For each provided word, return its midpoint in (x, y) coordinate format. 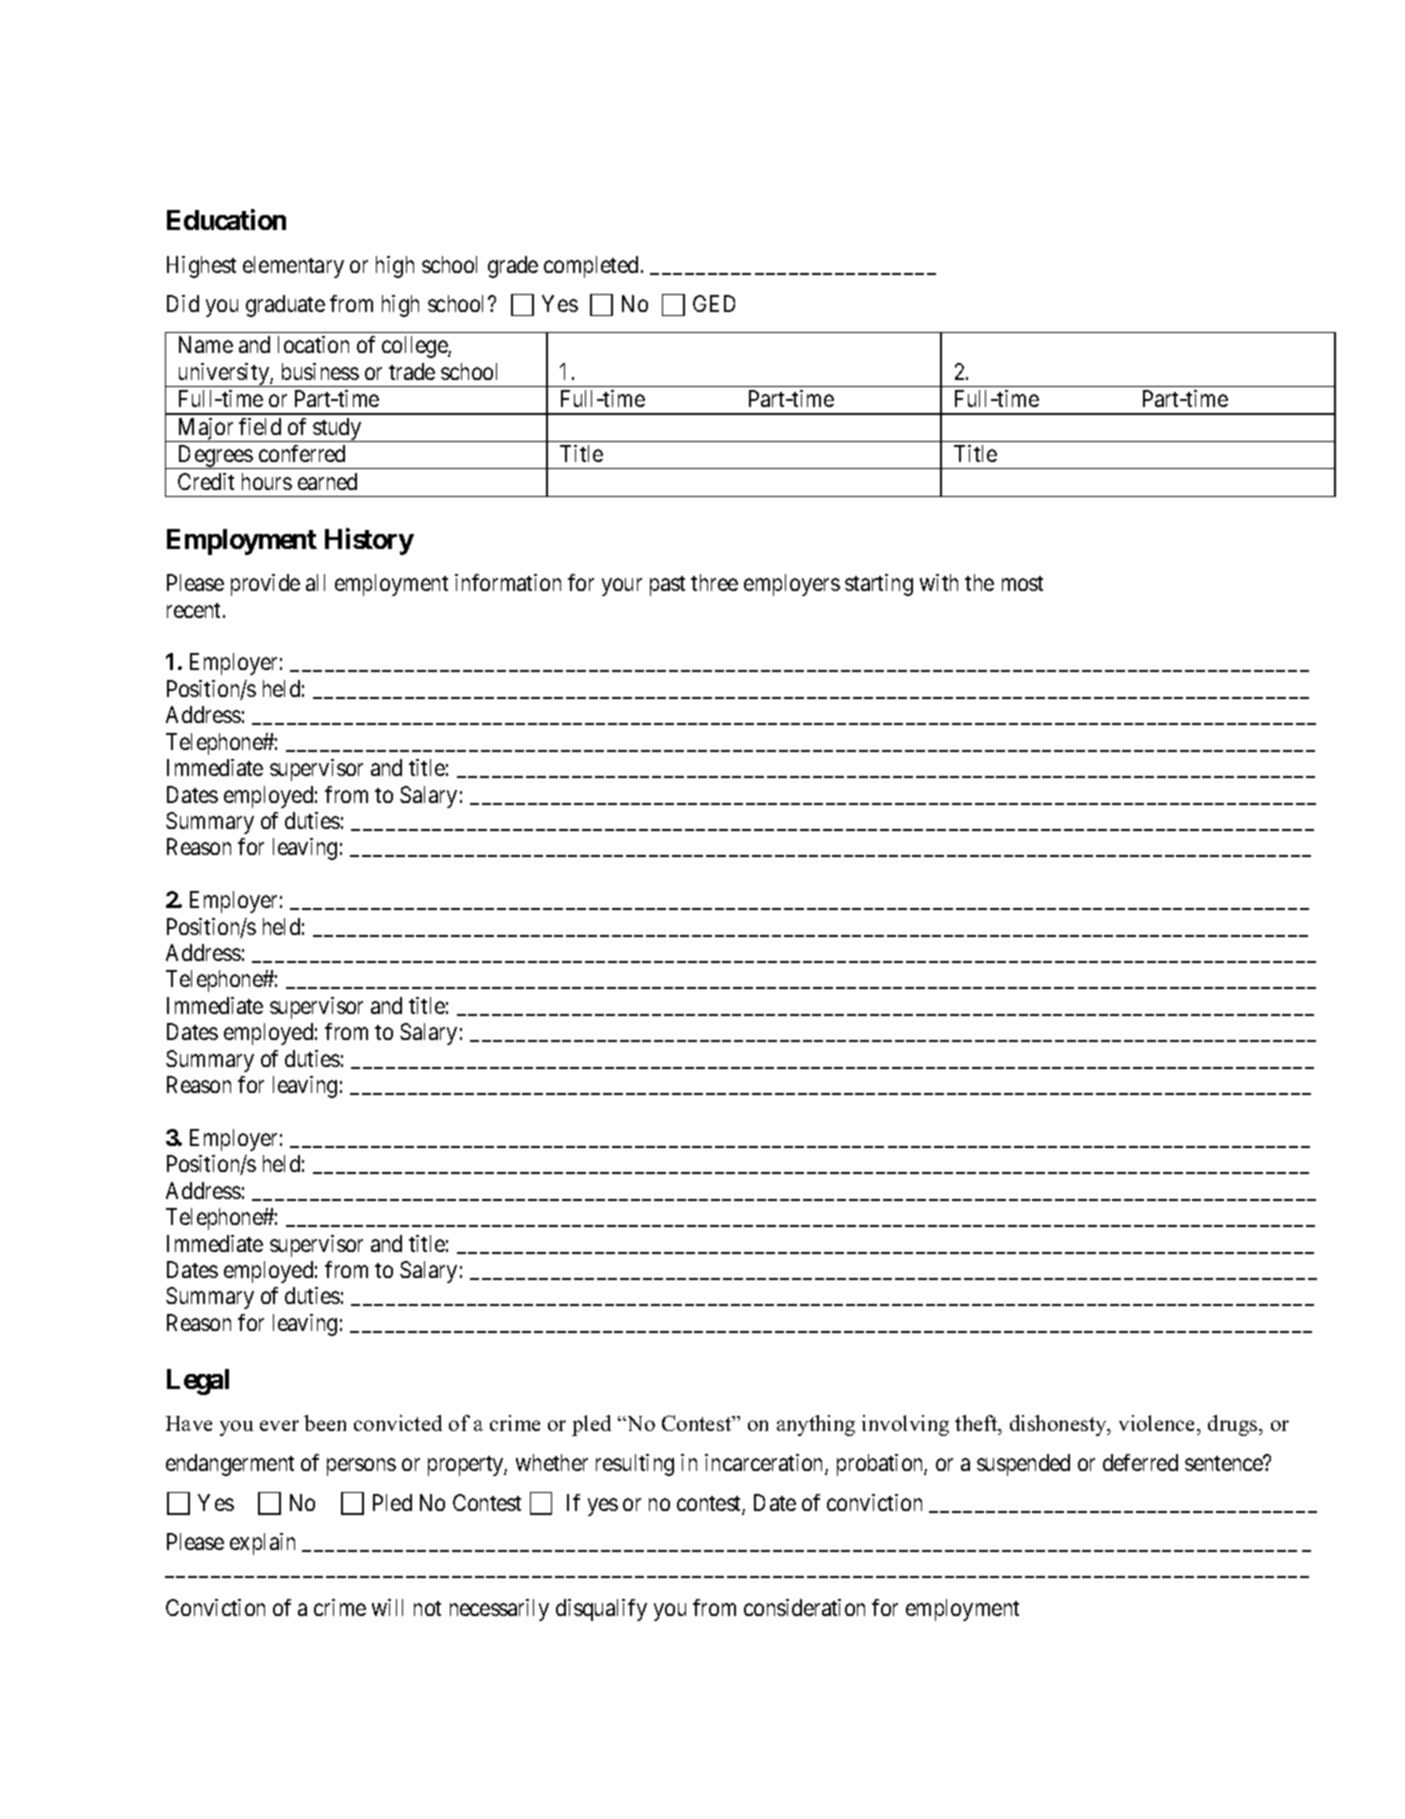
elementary (293, 267)
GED (714, 303)
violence (1158, 1423)
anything (816, 1425)
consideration (804, 1607)
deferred (1140, 1462)
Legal (198, 1382)
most (1022, 583)
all (315, 582)
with (939, 582)
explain (262, 1544)
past (667, 586)
